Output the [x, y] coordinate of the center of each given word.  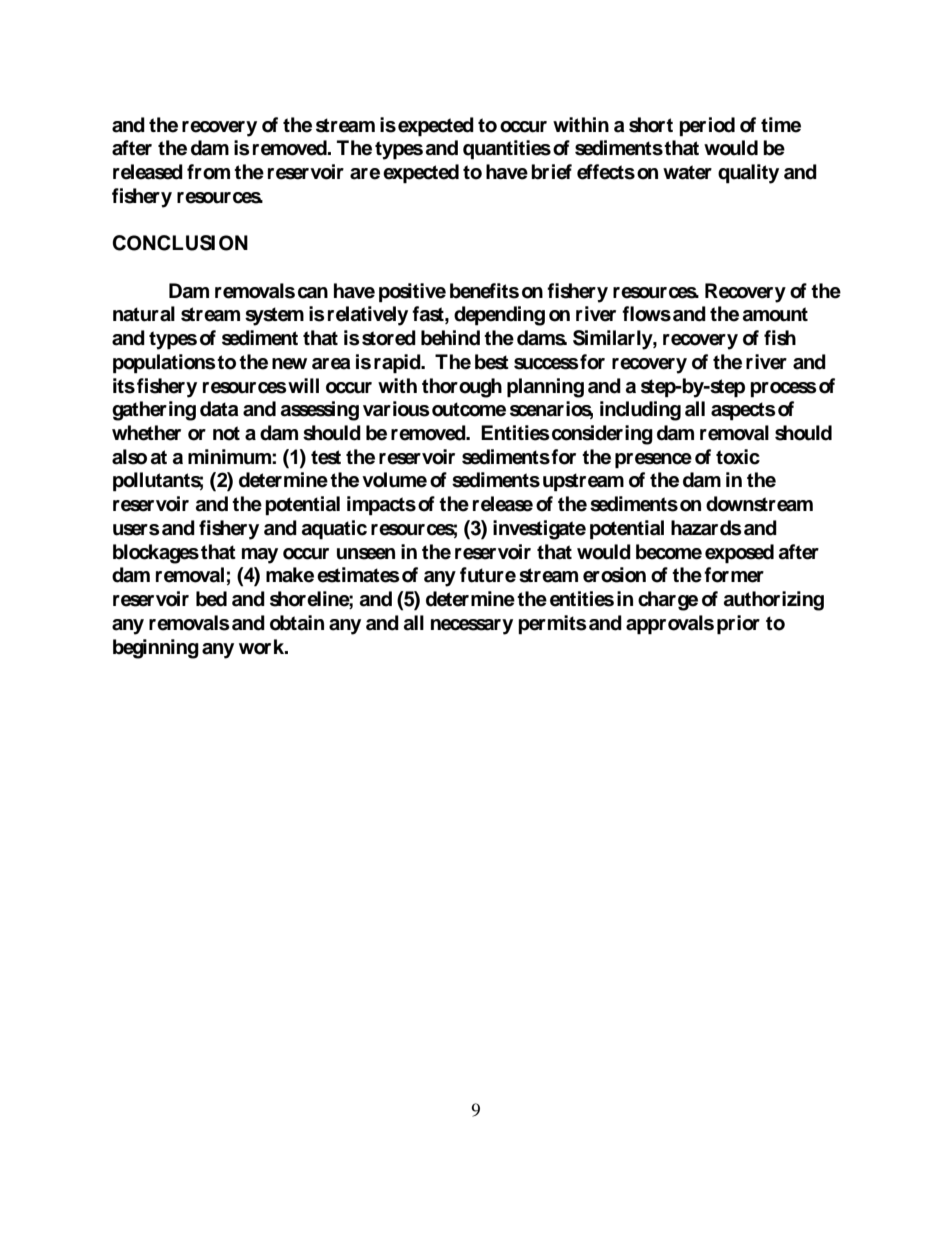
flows [646, 314]
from [208, 172]
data [219, 409]
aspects [743, 411]
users [136, 530]
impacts [381, 506]
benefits [484, 291]
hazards [706, 528]
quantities [507, 150]
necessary [472, 627]
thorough [462, 388]
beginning [156, 649]
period [707, 127]
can [313, 293]
